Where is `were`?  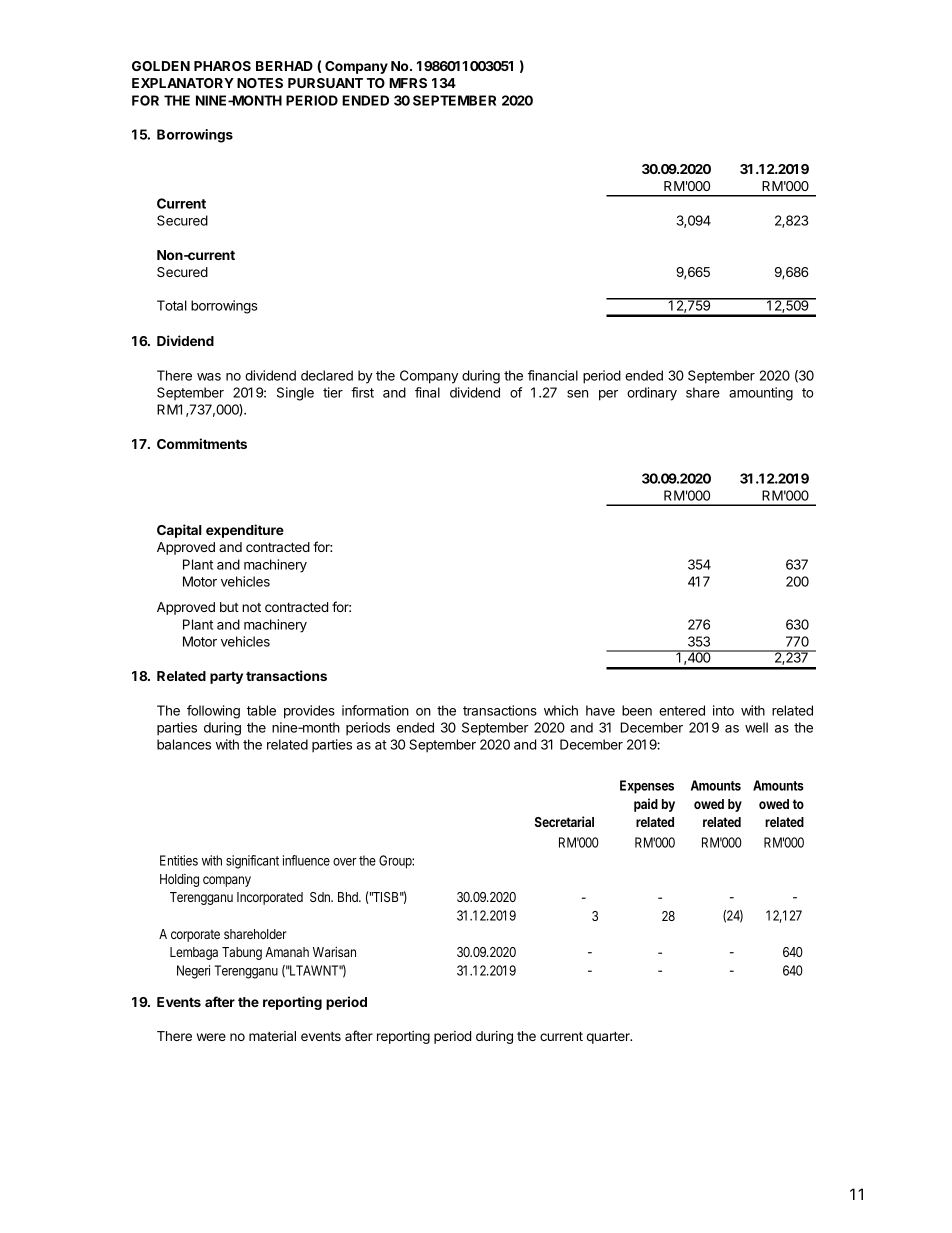
were is located at coordinates (211, 1037).
